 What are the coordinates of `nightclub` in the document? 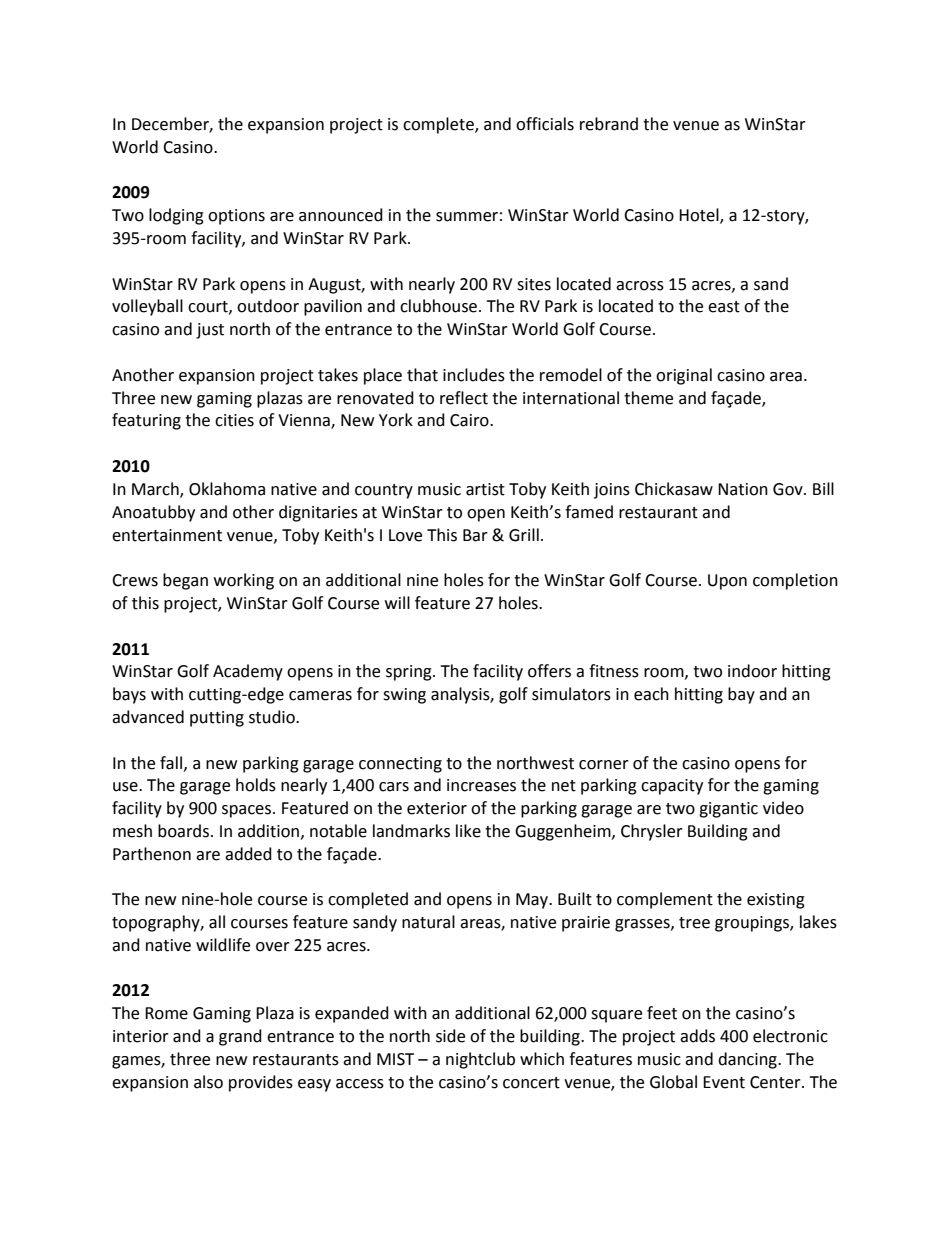 It's located at (480, 1060).
